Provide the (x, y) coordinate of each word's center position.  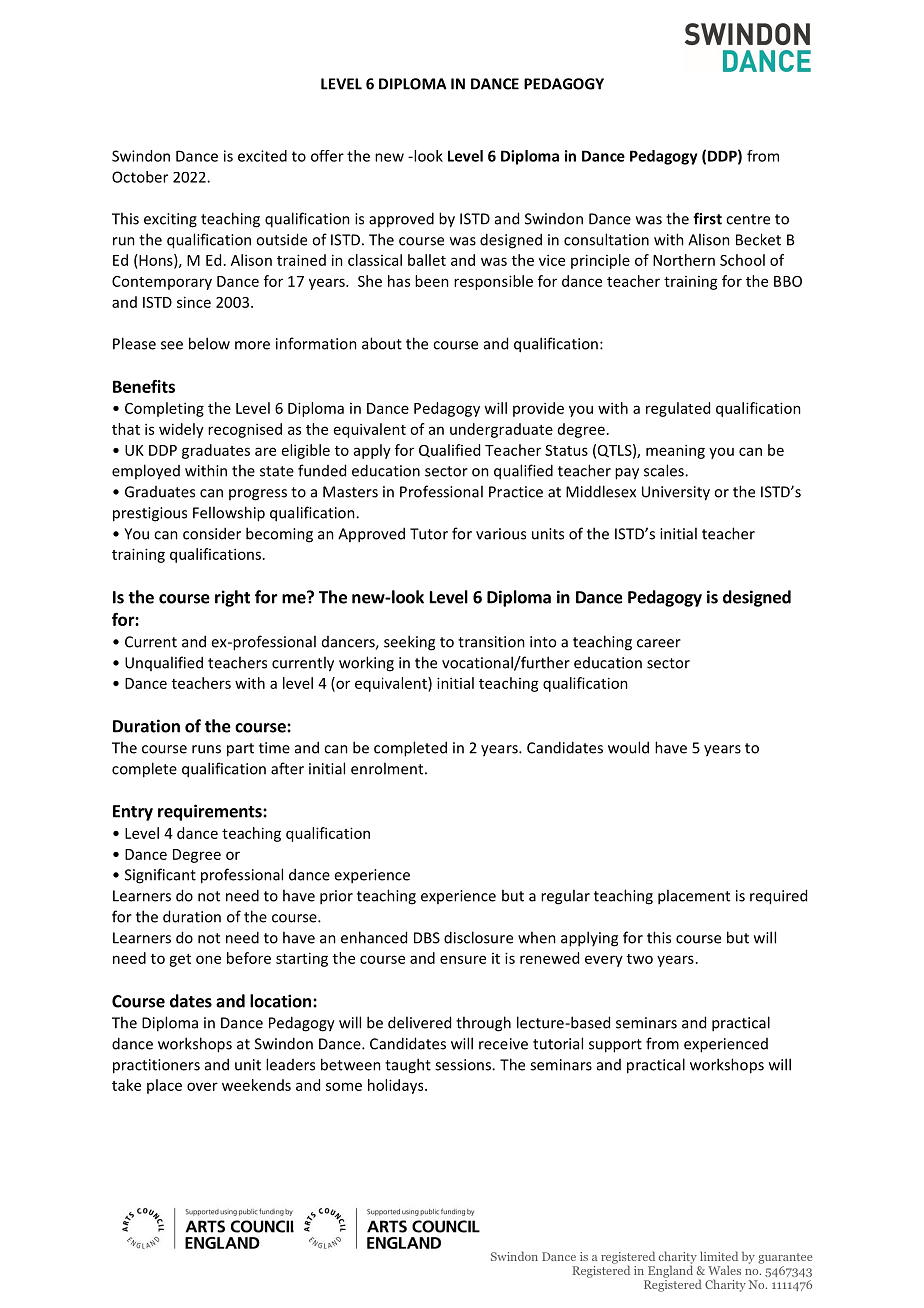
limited (719, 1256)
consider (212, 533)
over (202, 1086)
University (676, 493)
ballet (427, 260)
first (707, 218)
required (778, 897)
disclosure (478, 937)
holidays (397, 1086)
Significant (160, 876)
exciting (170, 220)
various (501, 534)
